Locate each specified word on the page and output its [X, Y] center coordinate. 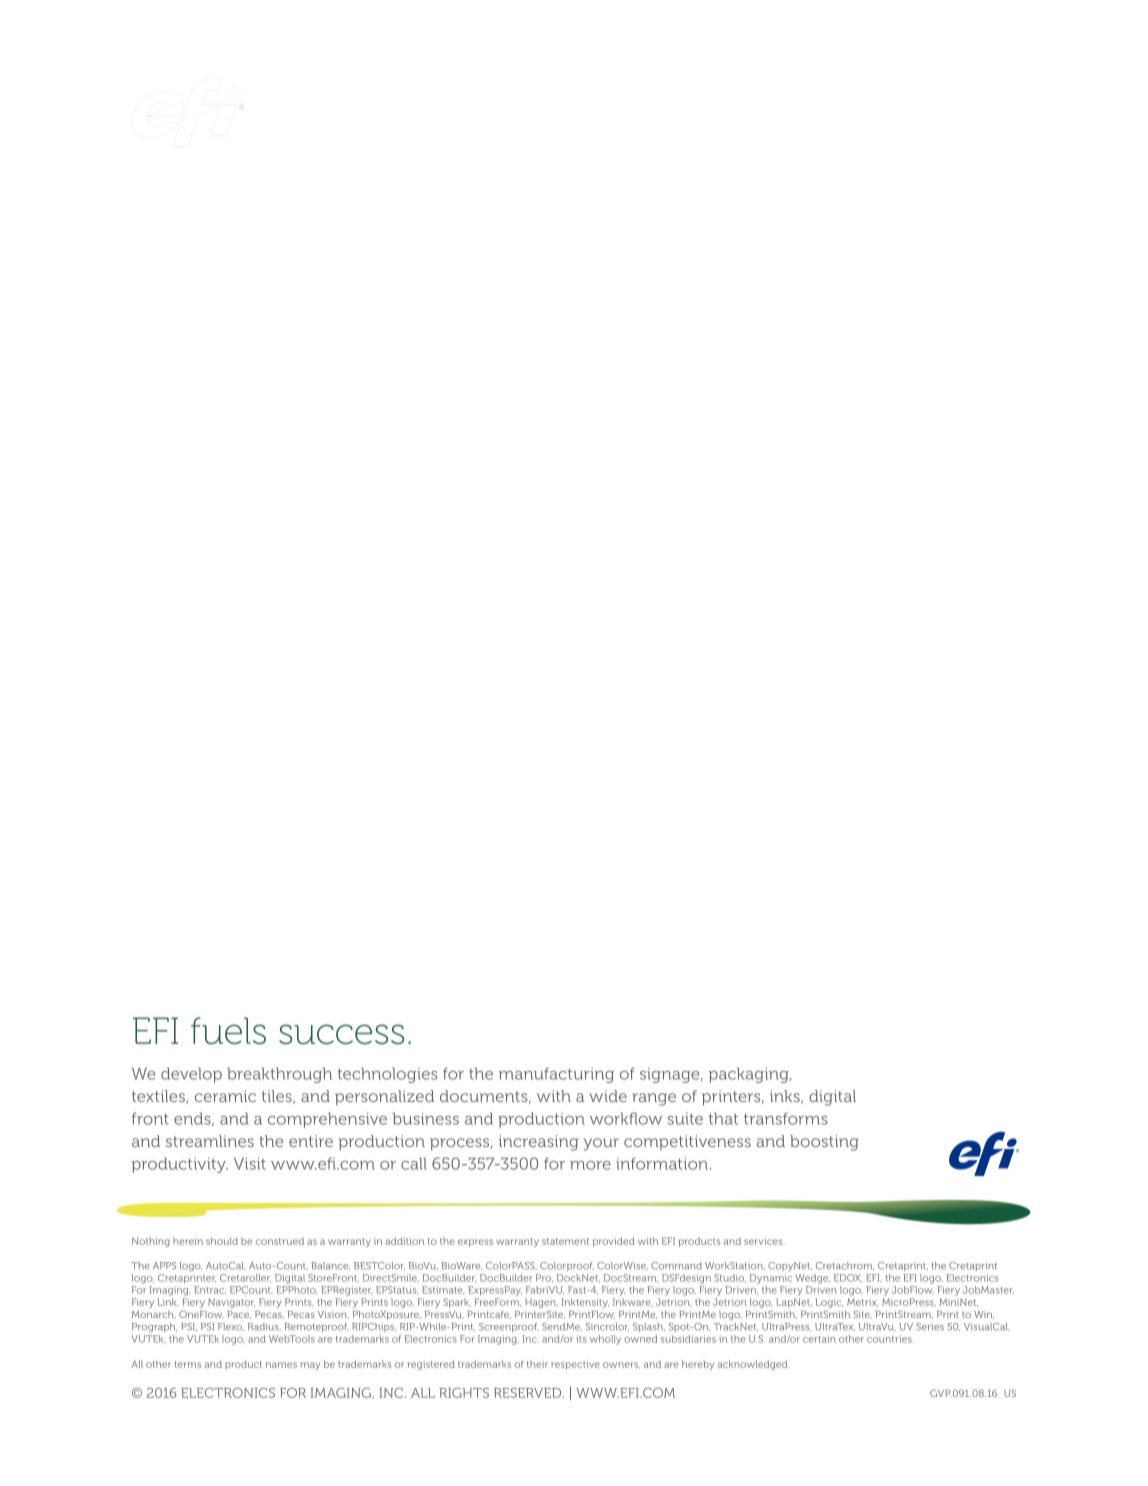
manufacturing [556, 1075]
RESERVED [529, 1393]
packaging [750, 1075]
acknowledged [754, 1365]
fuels [228, 1031]
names [281, 1365]
